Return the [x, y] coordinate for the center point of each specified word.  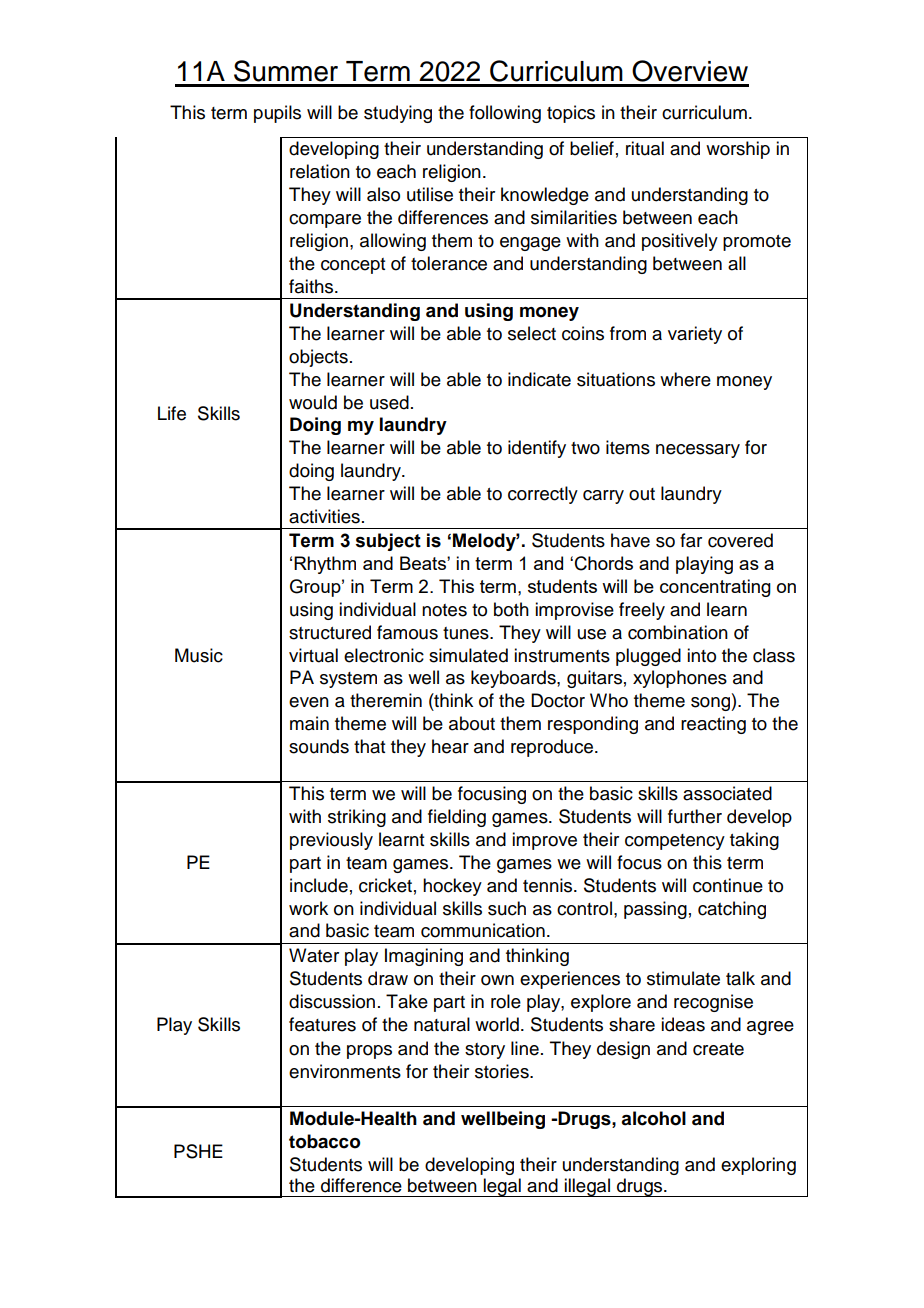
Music [199, 655]
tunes [467, 633]
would [313, 402]
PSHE [198, 1151]
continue [728, 885]
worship [738, 150]
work [308, 908]
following [505, 114]
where [685, 379]
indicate [539, 379]
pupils [277, 114]
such [507, 908]
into [701, 655]
